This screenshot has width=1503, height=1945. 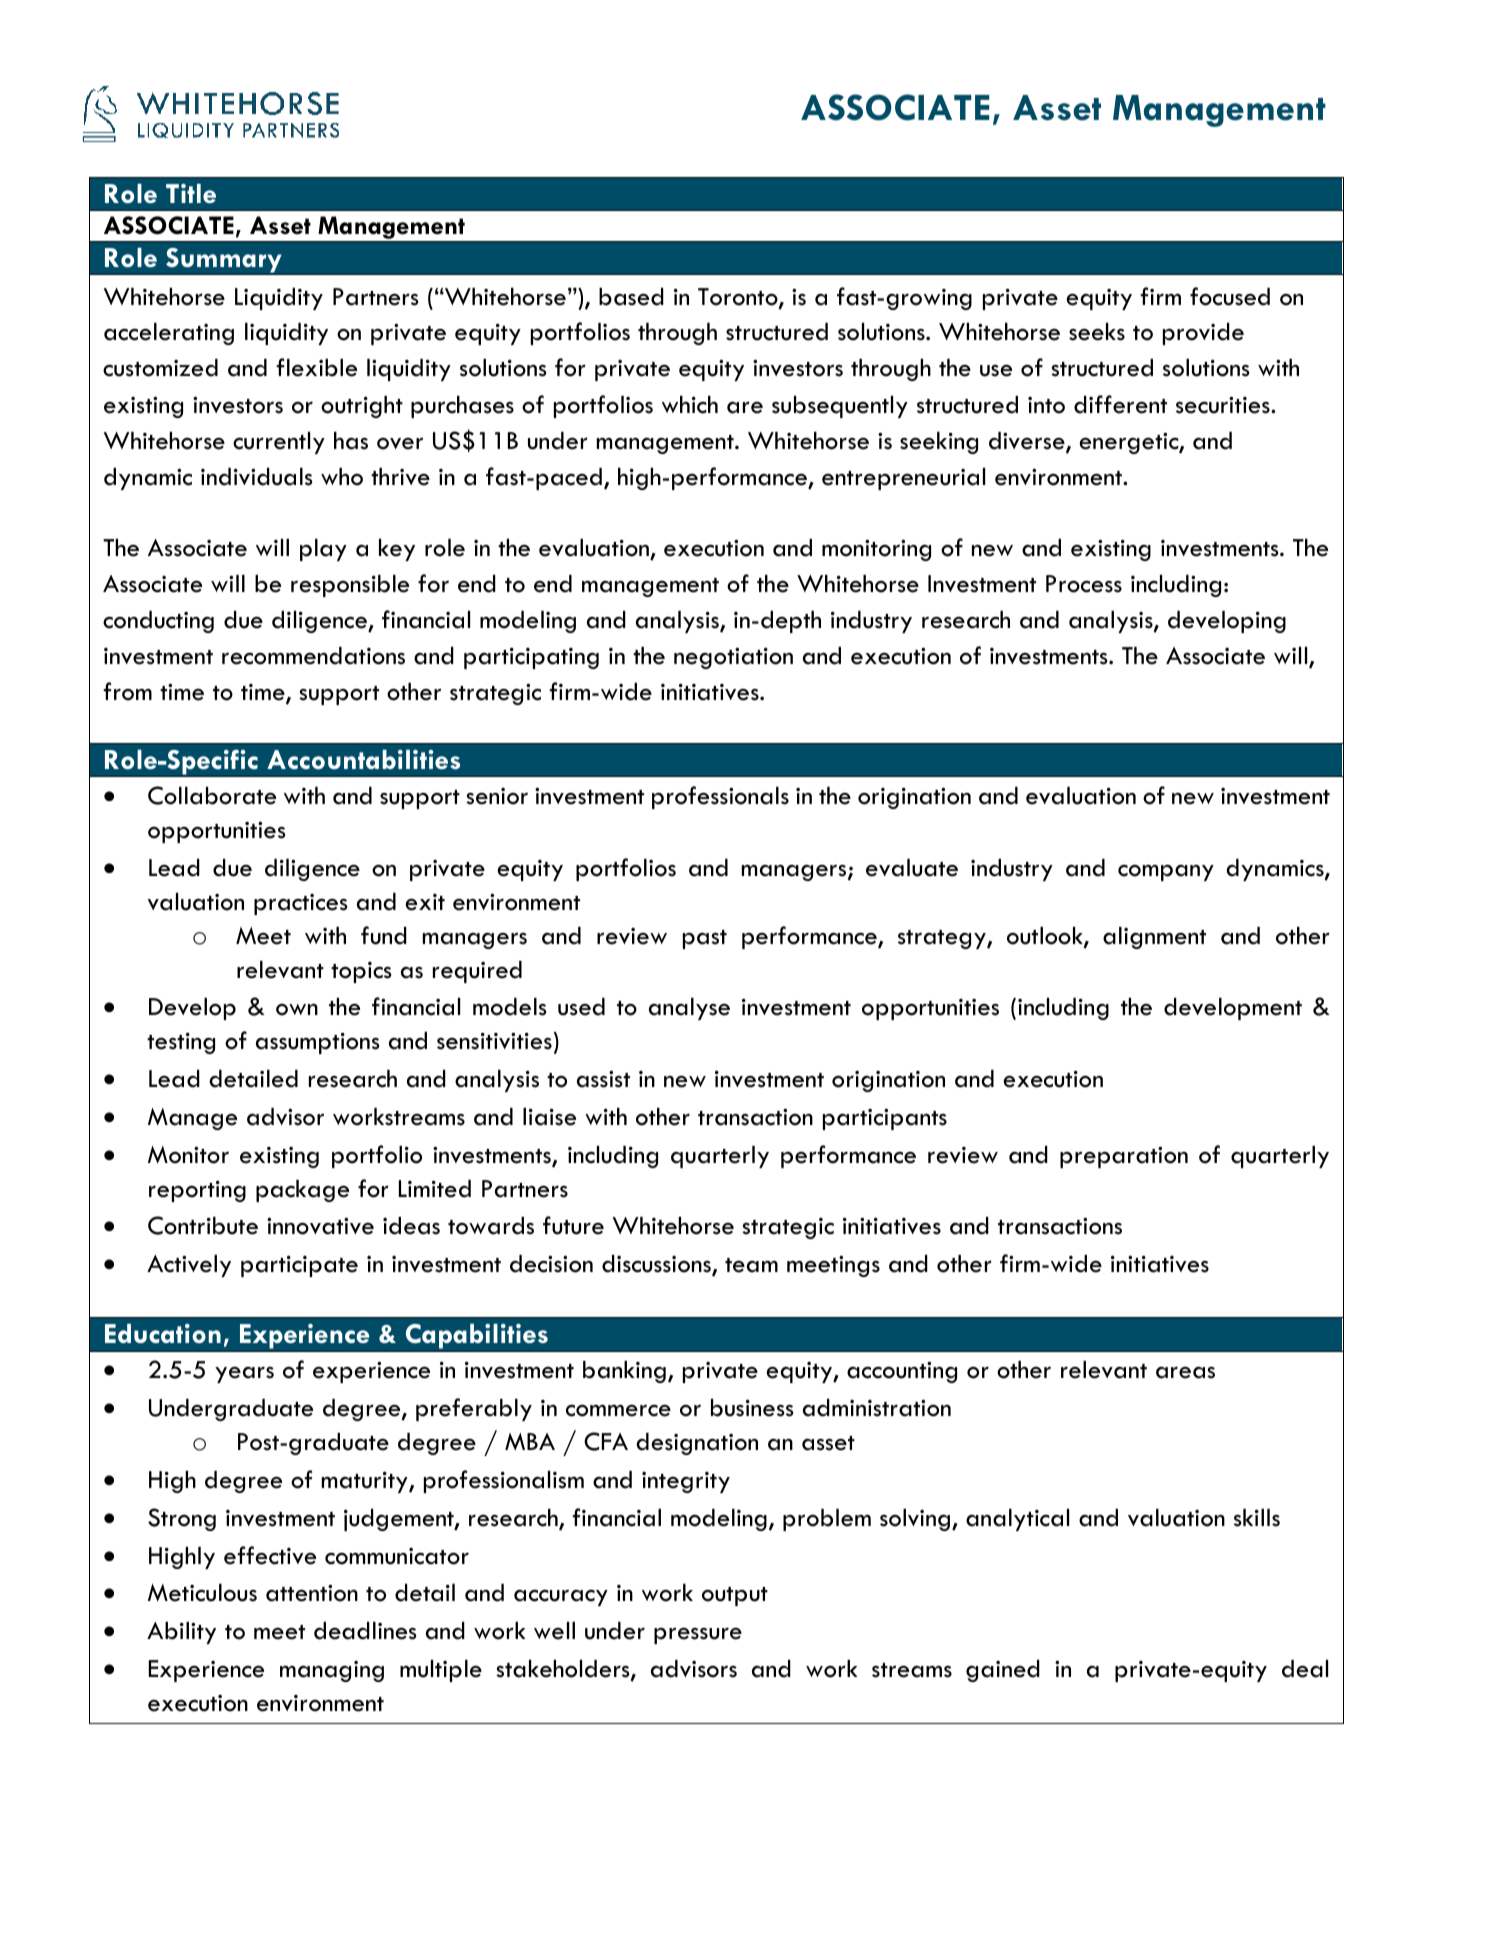 What do you see at coordinates (733, 658) in the screenshot?
I see `negotiation` at bounding box center [733, 658].
